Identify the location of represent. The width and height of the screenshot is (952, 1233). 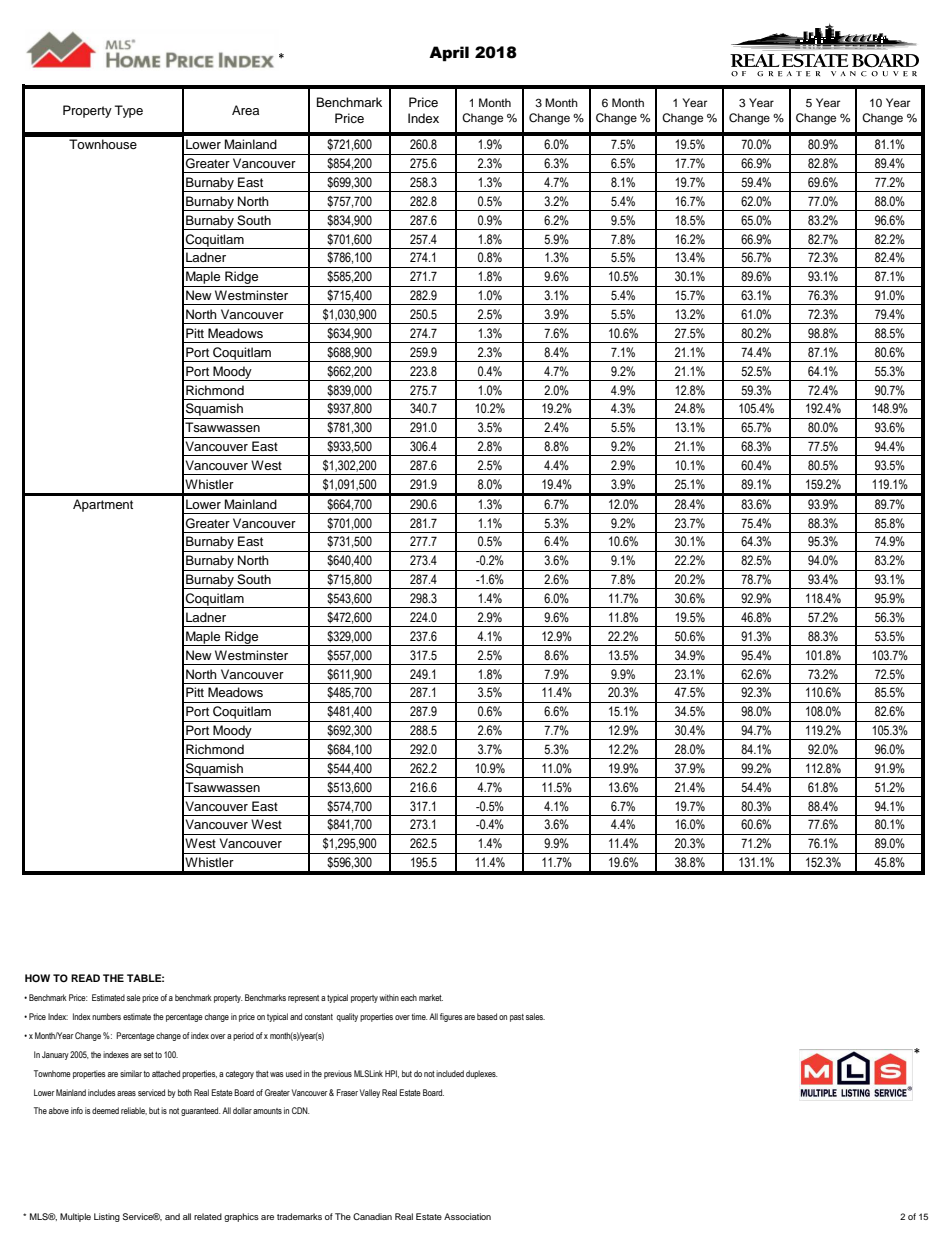
(303, 999).
